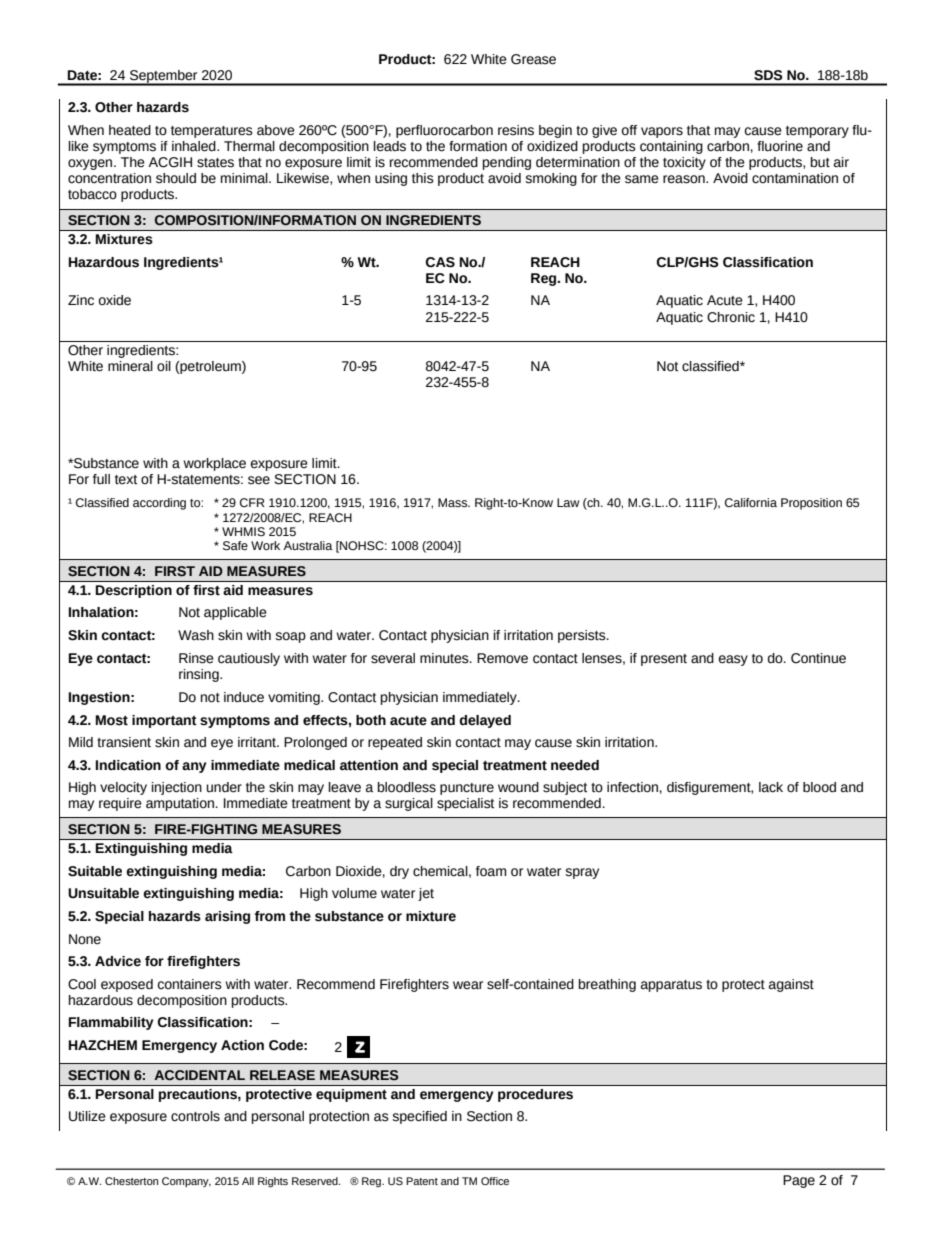 The height and width of the screenshot is (1233, 952). What do you see at coordinates (227, 917) in the screenshot?
I see `arising` at bounding box center [227, 917].
